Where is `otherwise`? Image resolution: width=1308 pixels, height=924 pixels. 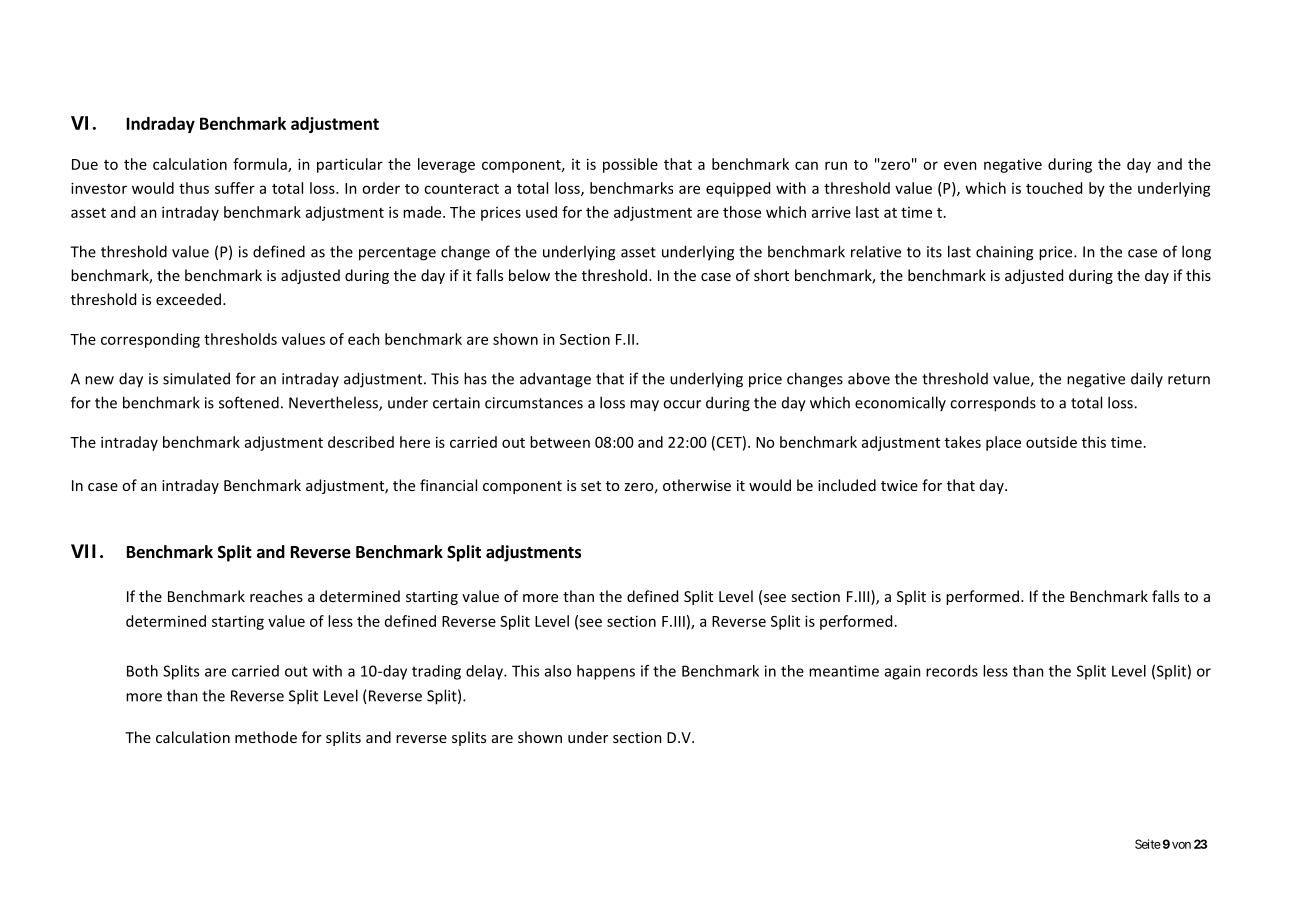 otherwise is located at coordinates (697, 485).
